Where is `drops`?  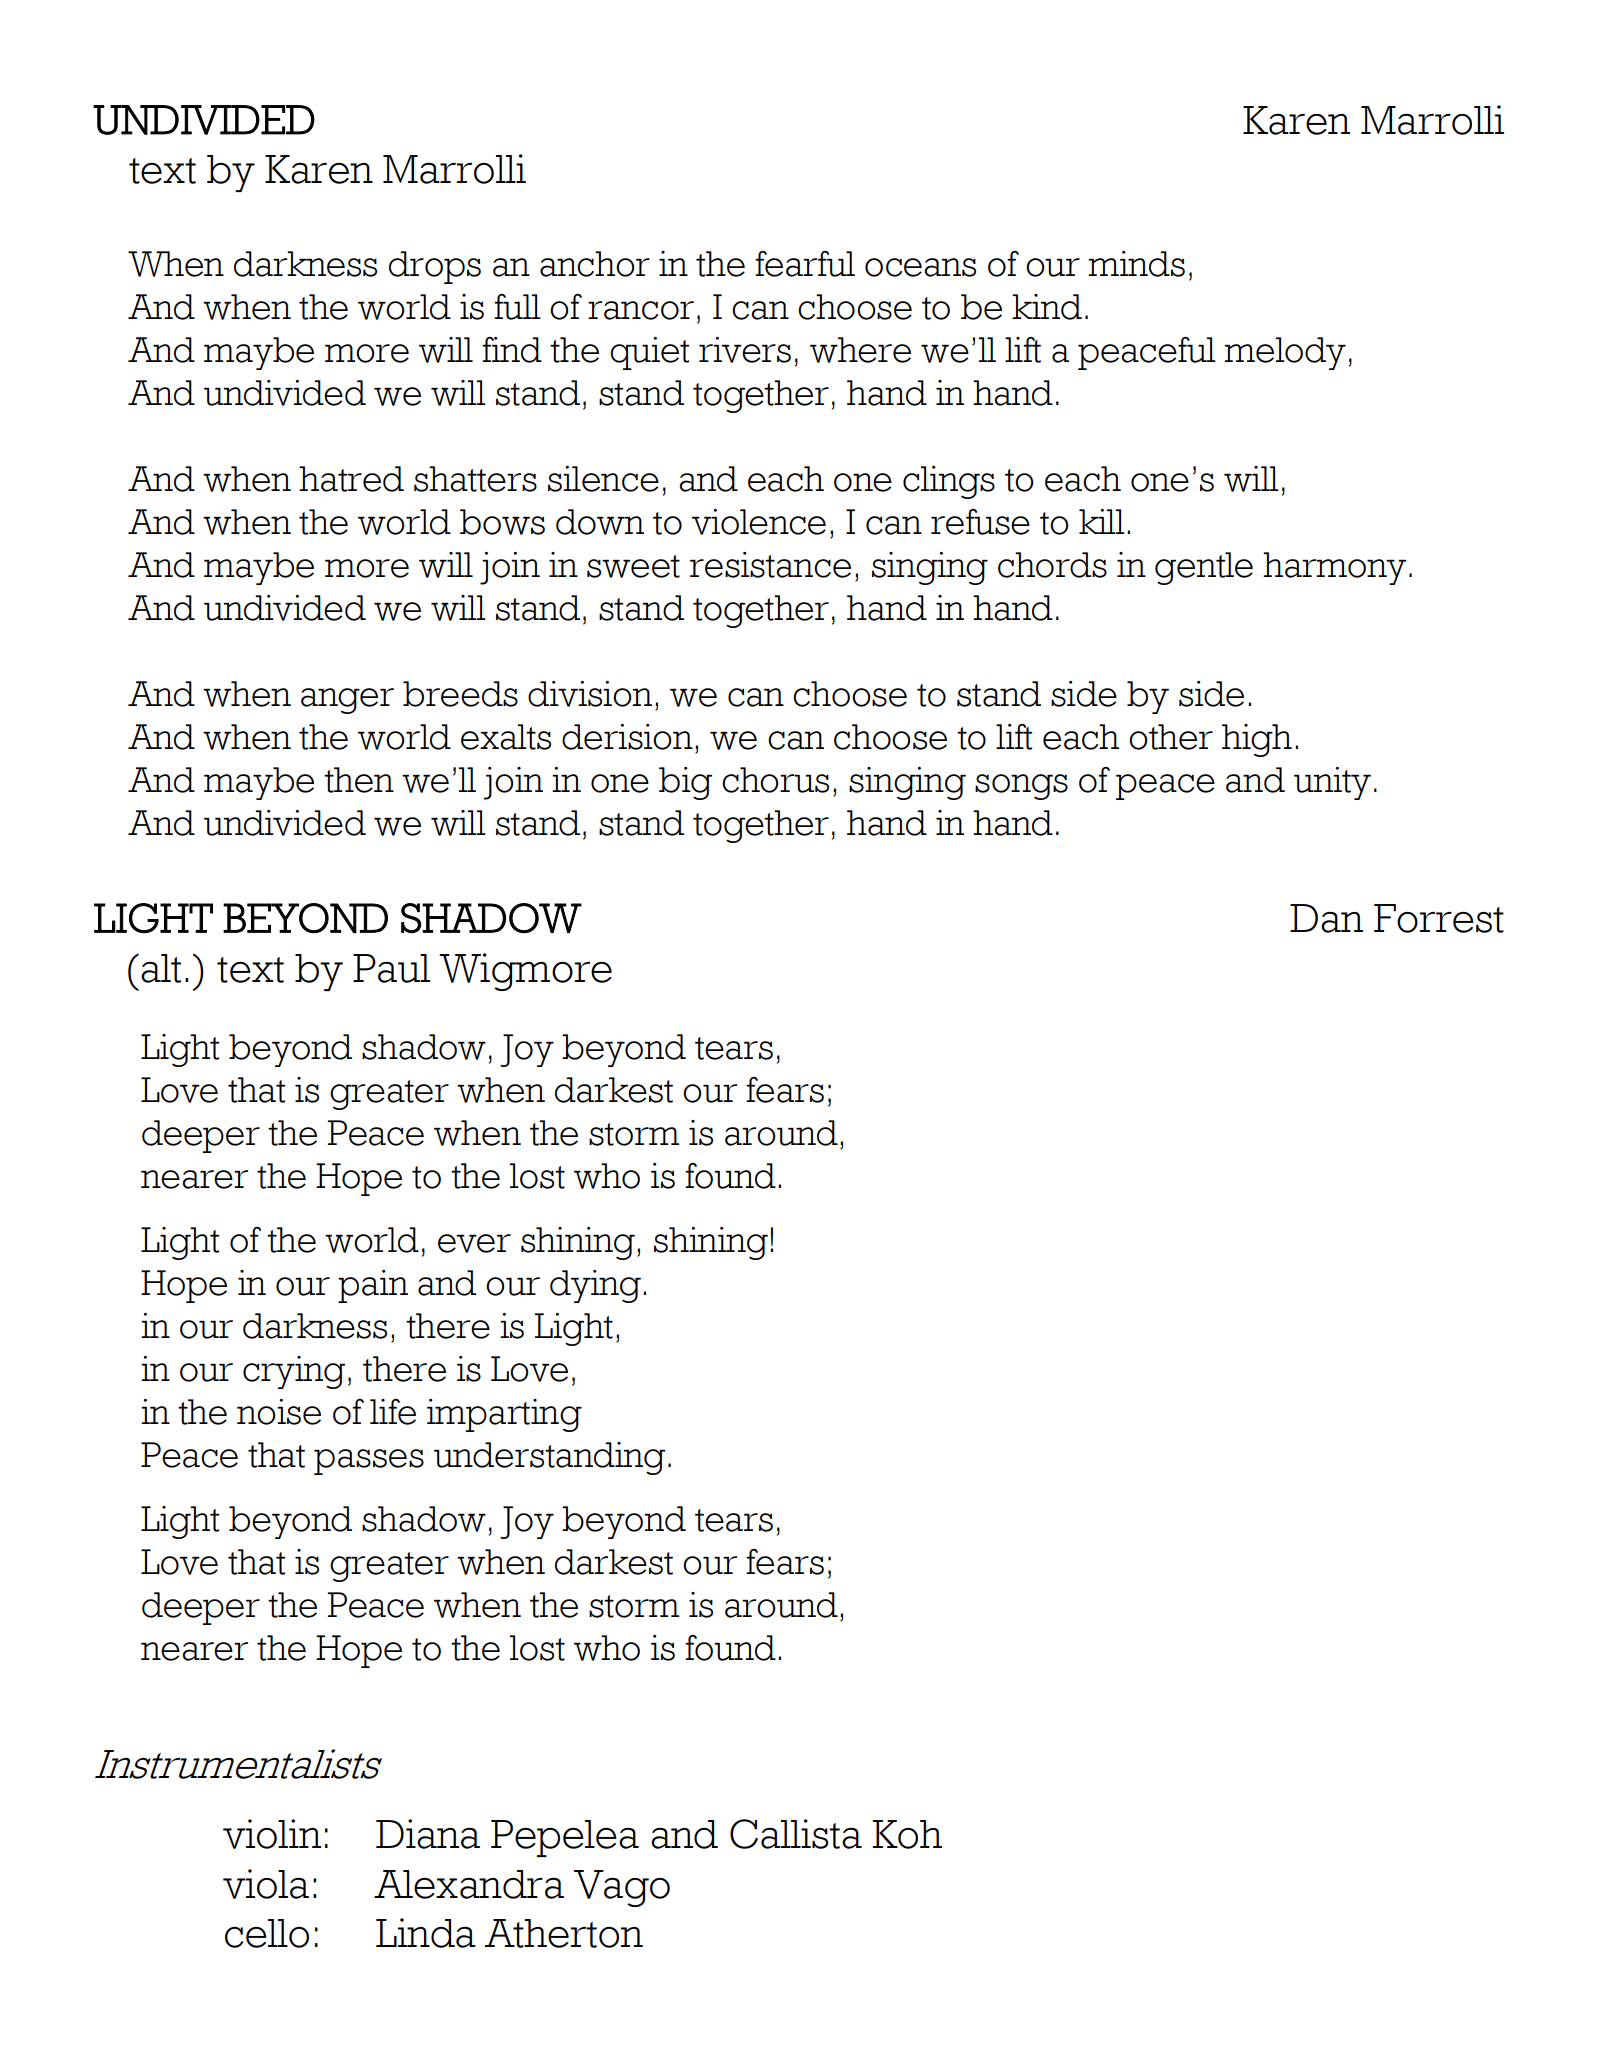
drops is located at coordinates (435, 267).
